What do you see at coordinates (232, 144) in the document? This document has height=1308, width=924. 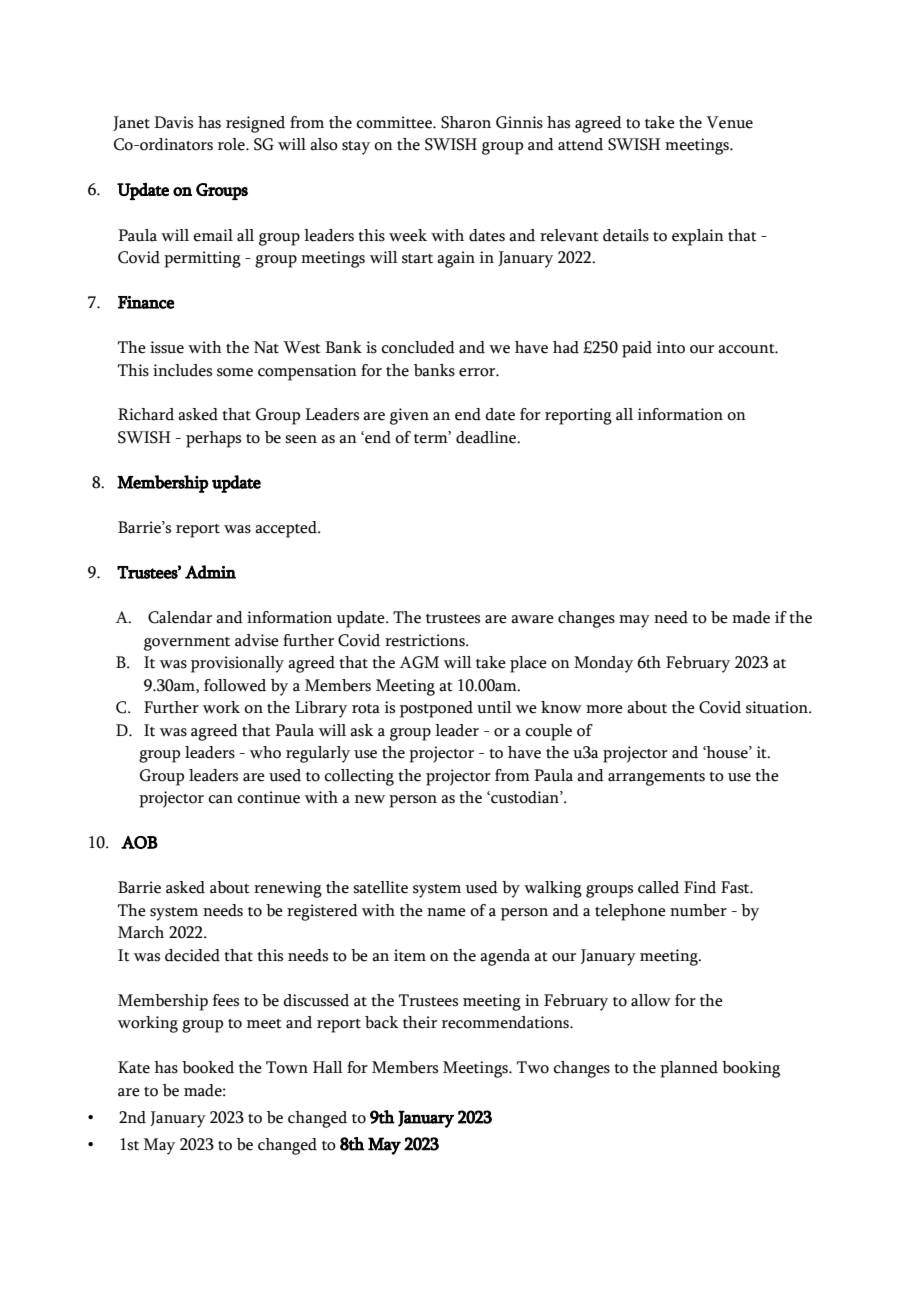 I see `role` at bounding box center [232, 144].
